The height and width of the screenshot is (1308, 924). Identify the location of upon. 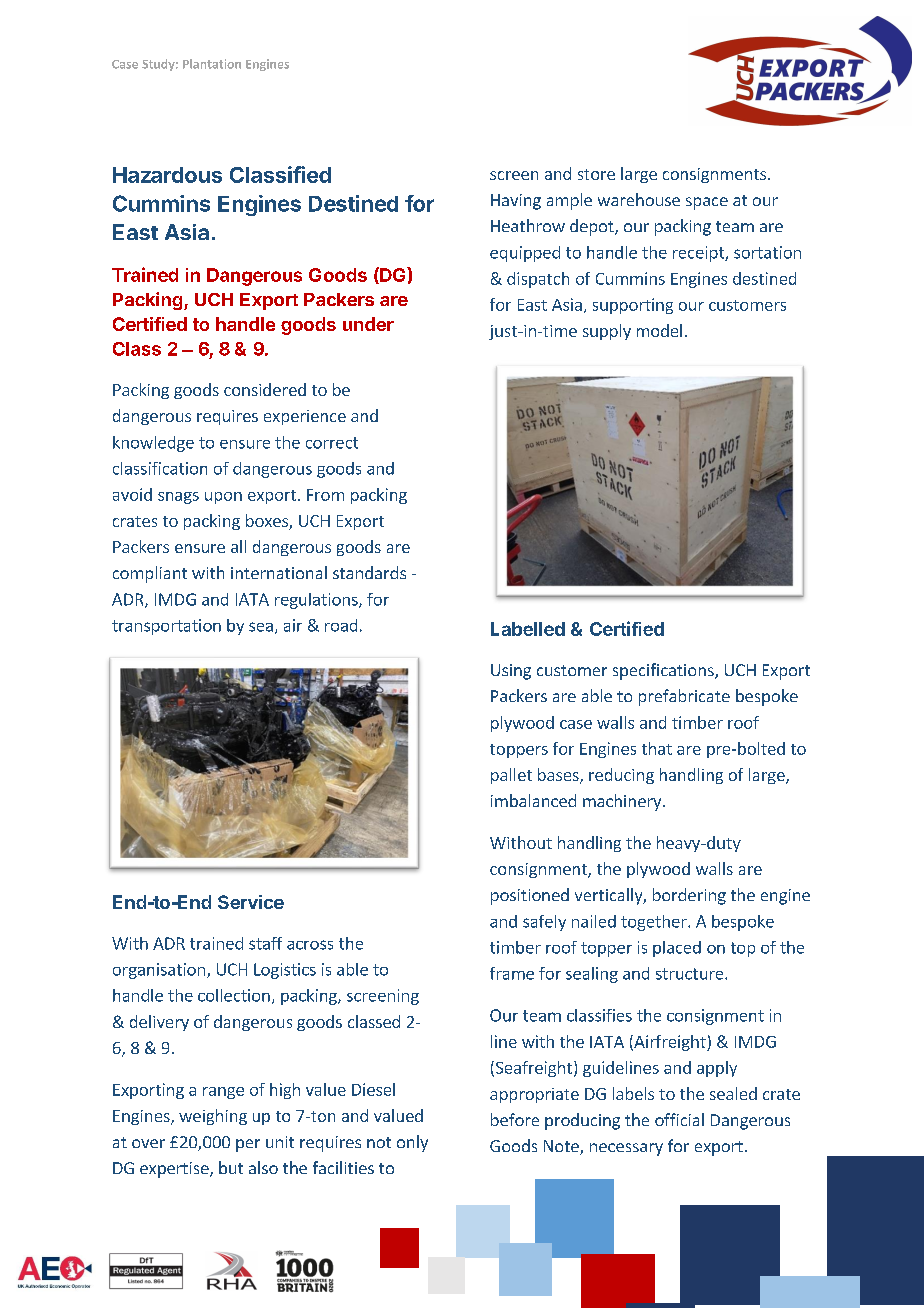
(223, 498).
